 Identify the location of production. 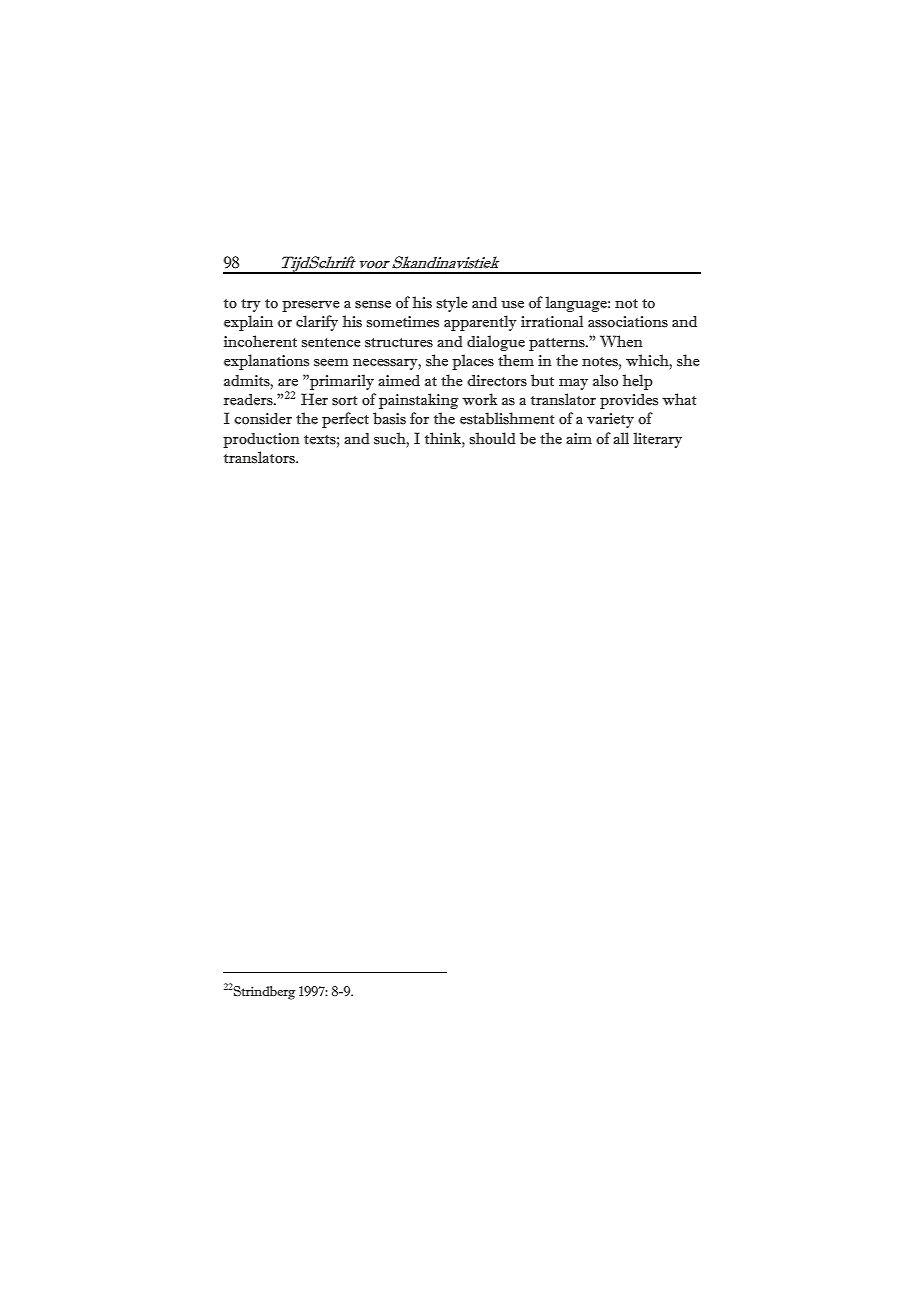
(261, 440).
